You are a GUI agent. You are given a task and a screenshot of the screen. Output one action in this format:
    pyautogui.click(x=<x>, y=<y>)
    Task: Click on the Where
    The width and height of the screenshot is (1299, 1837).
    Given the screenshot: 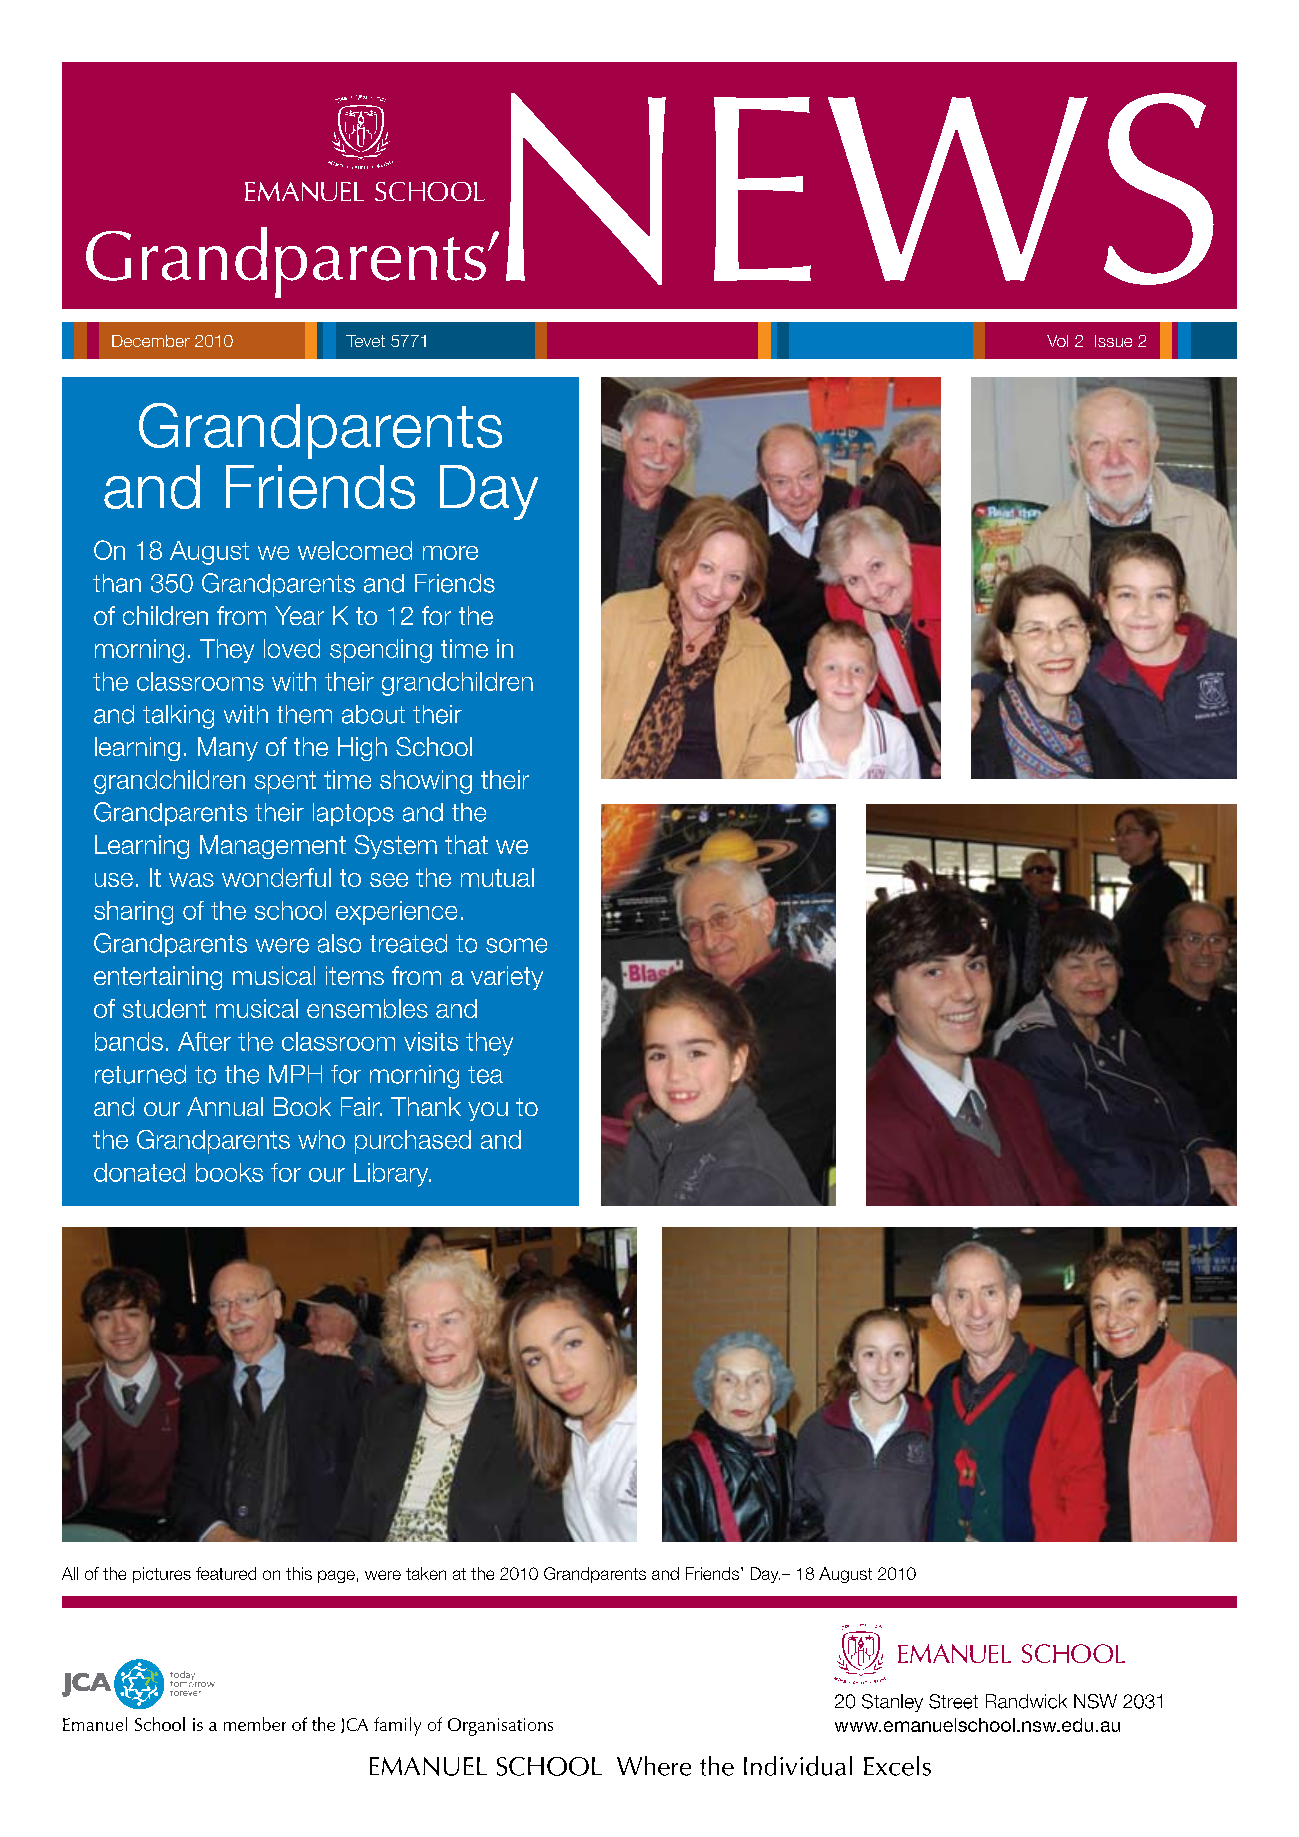 What is the action you would take?
    pyautogui.click(x=654, y=1766)
